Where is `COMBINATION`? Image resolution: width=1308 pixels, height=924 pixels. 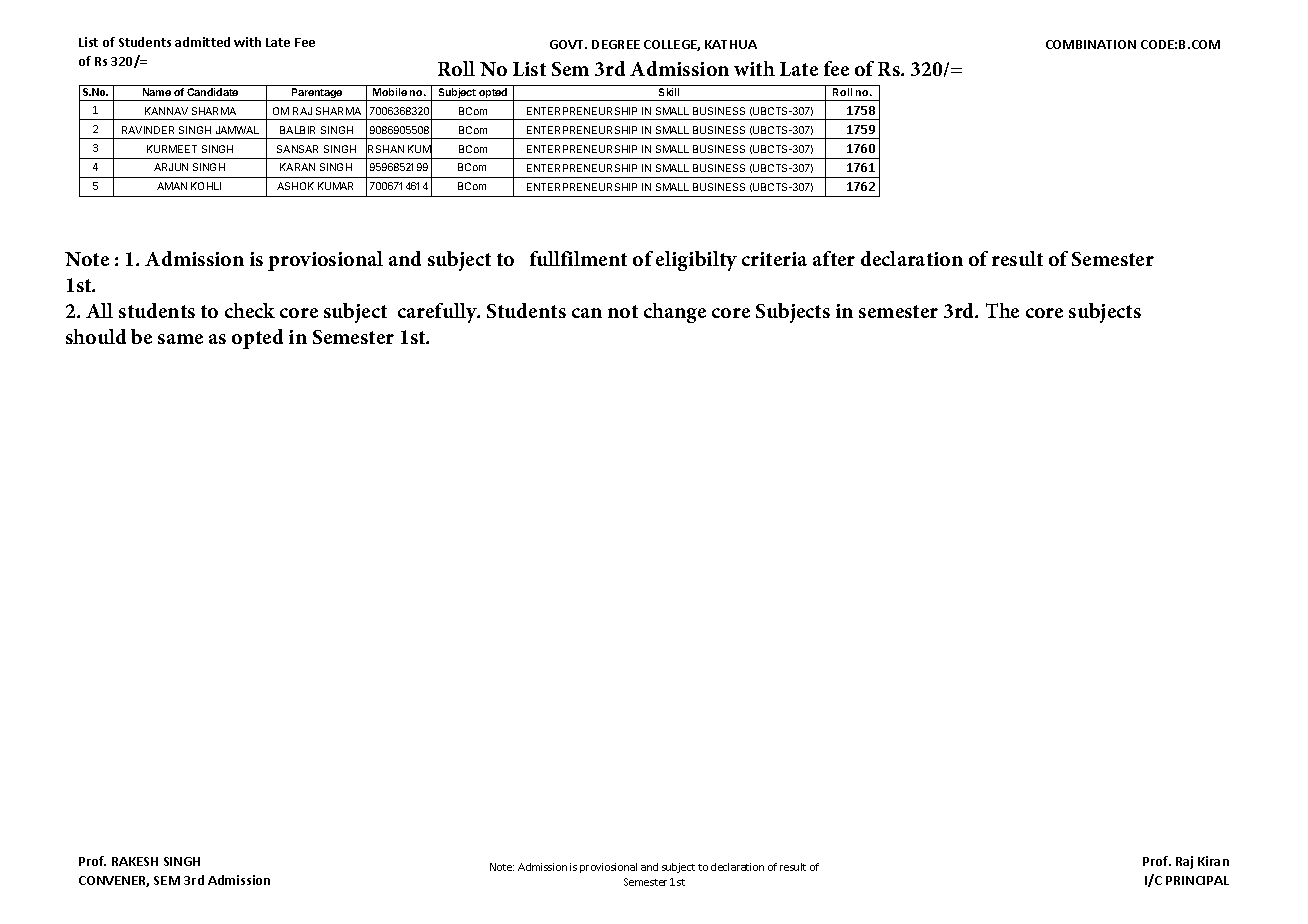
COMBINATION is located at coordinates (1091, 44).
